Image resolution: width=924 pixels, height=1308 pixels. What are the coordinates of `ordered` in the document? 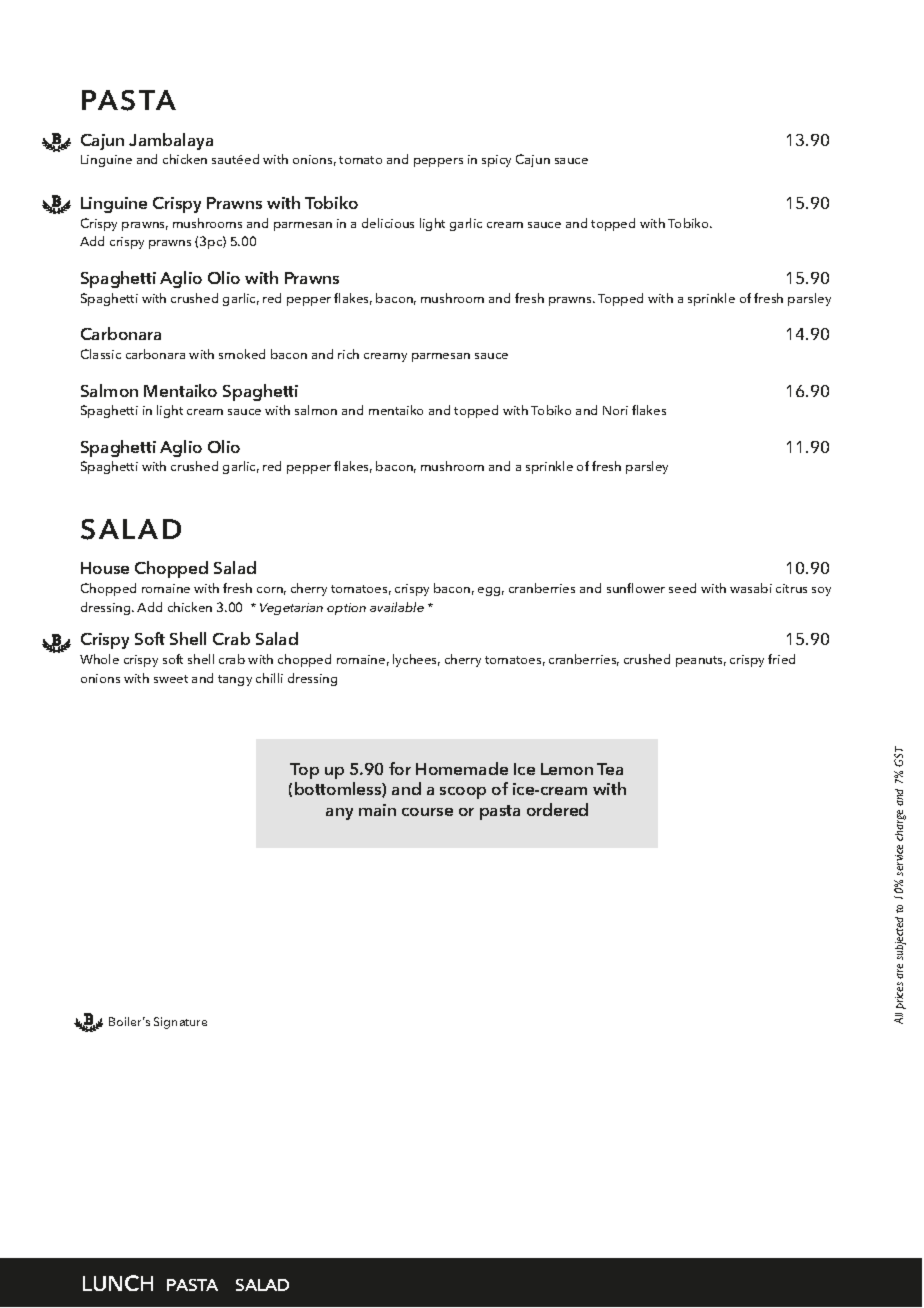 It's located at (557, 809).
